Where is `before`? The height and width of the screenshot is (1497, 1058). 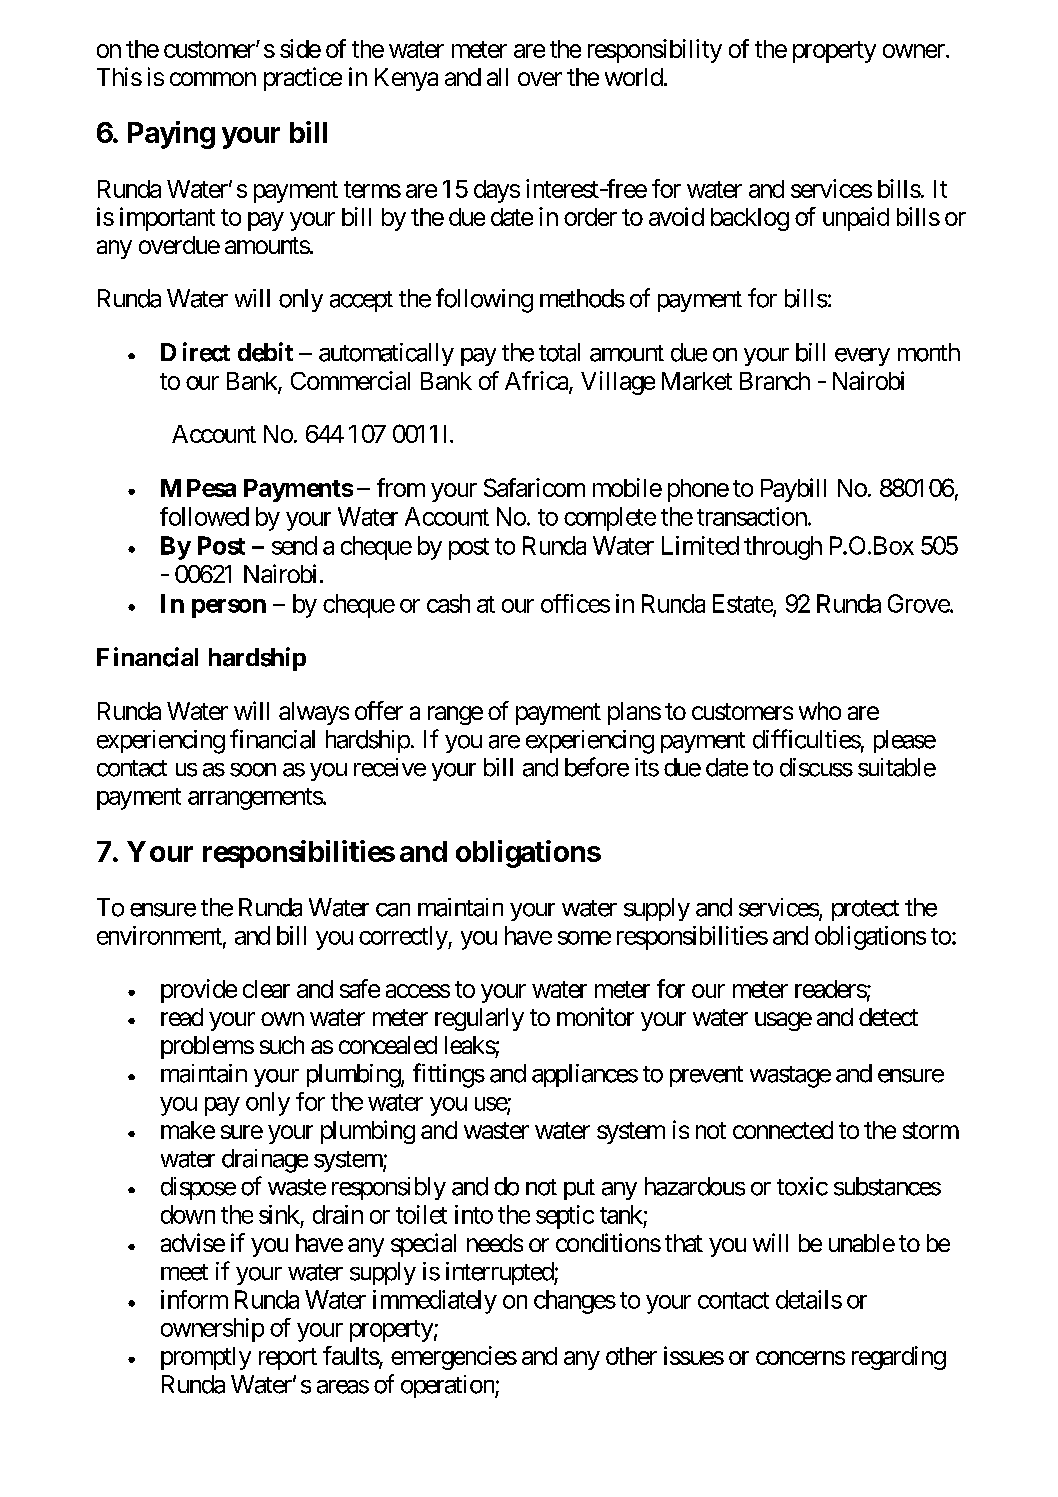
before is located at coordinates (597, 767).
